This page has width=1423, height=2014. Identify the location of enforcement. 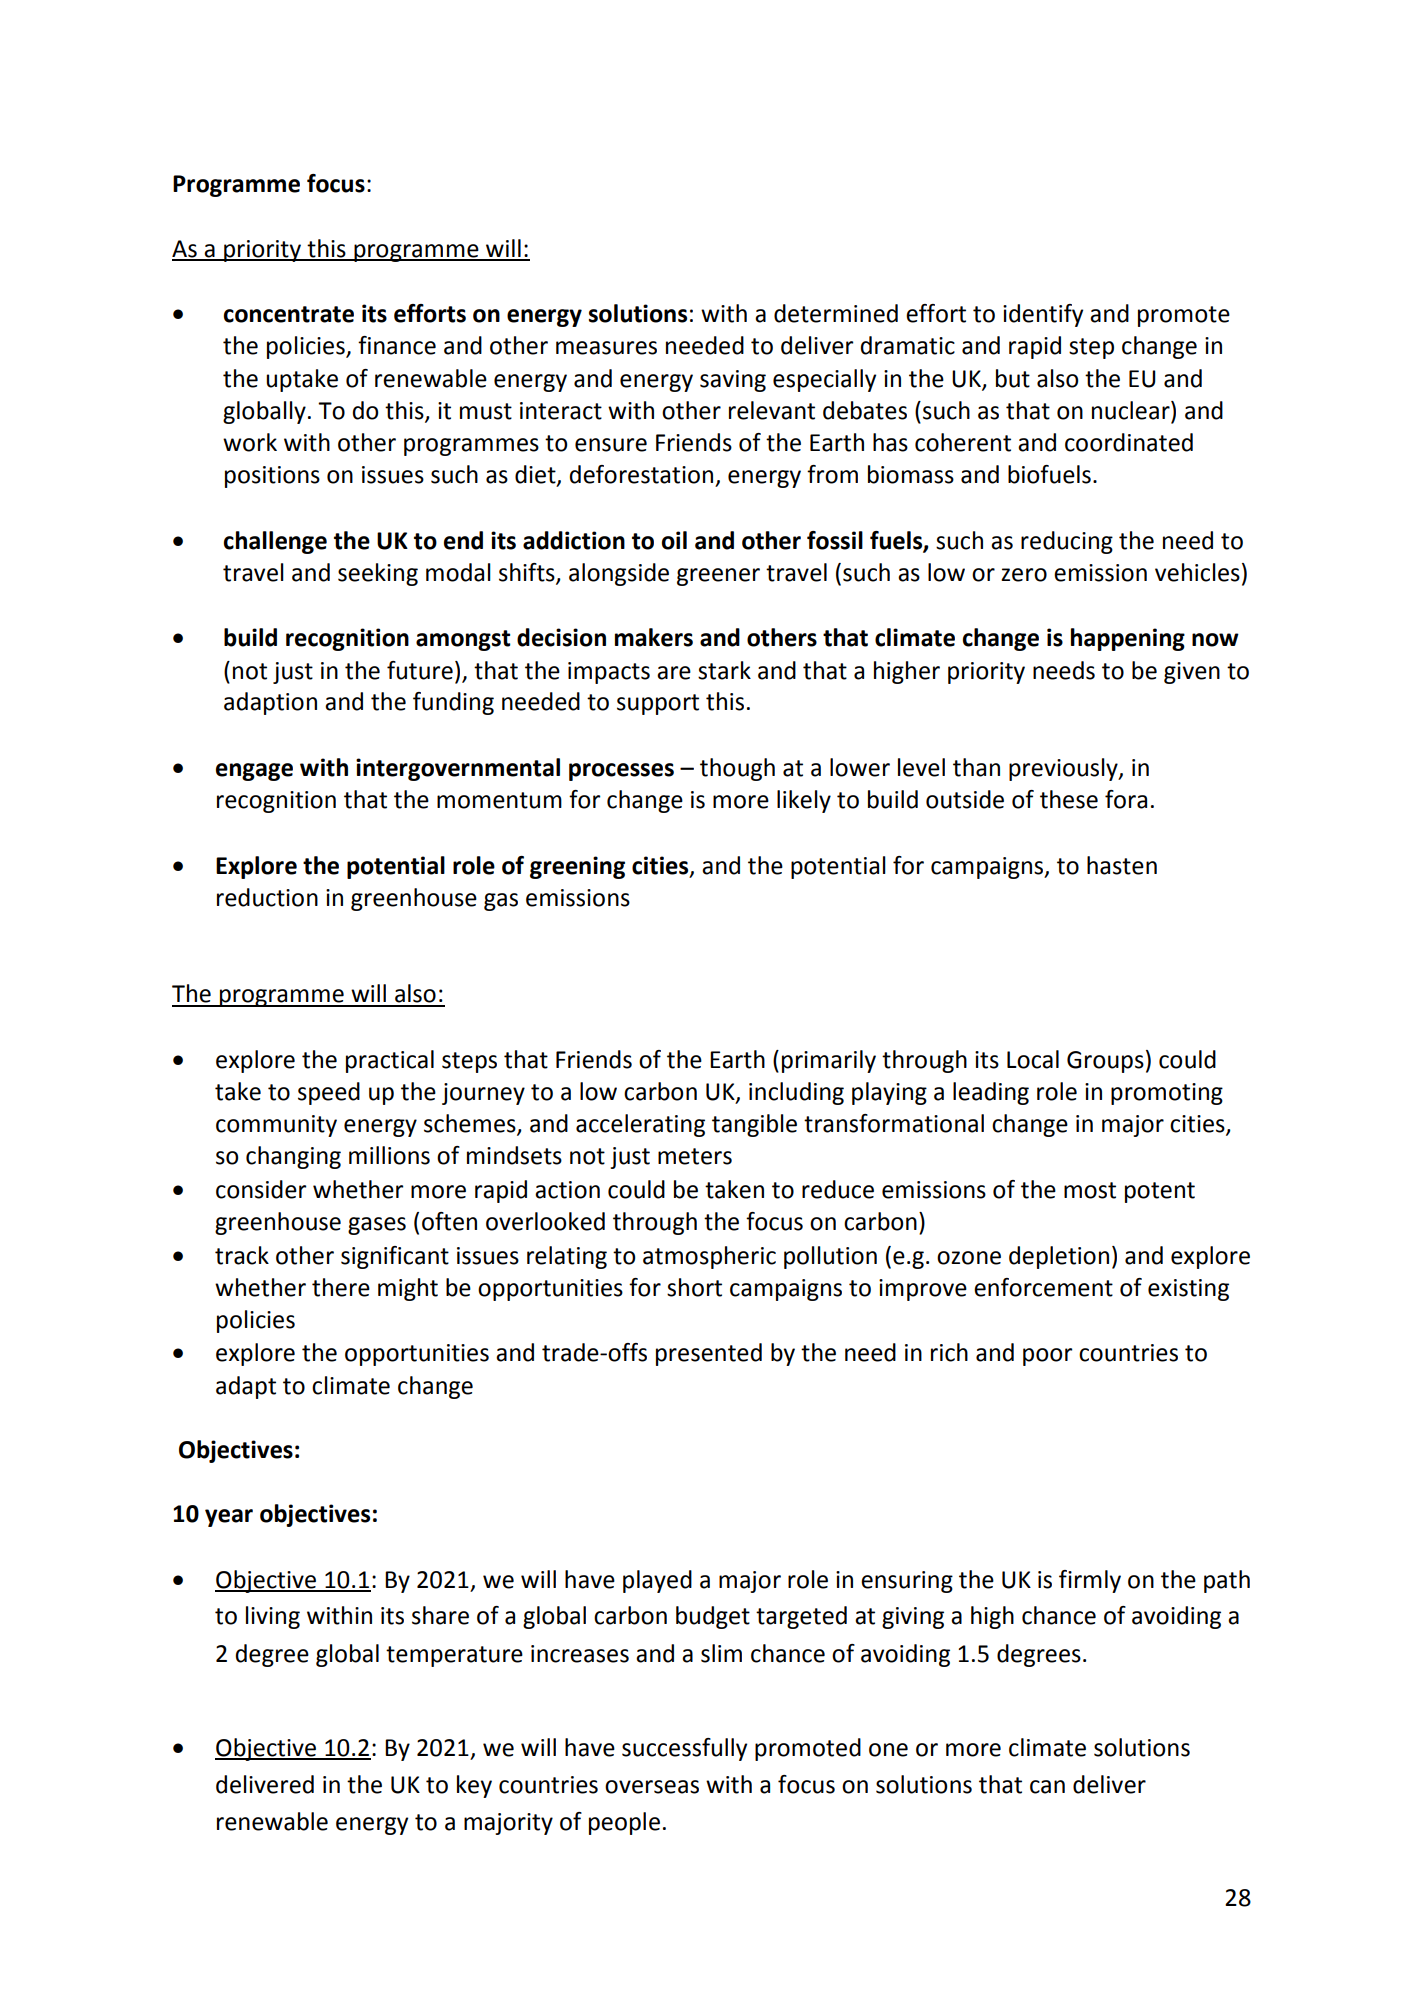
(1043, 1287).
